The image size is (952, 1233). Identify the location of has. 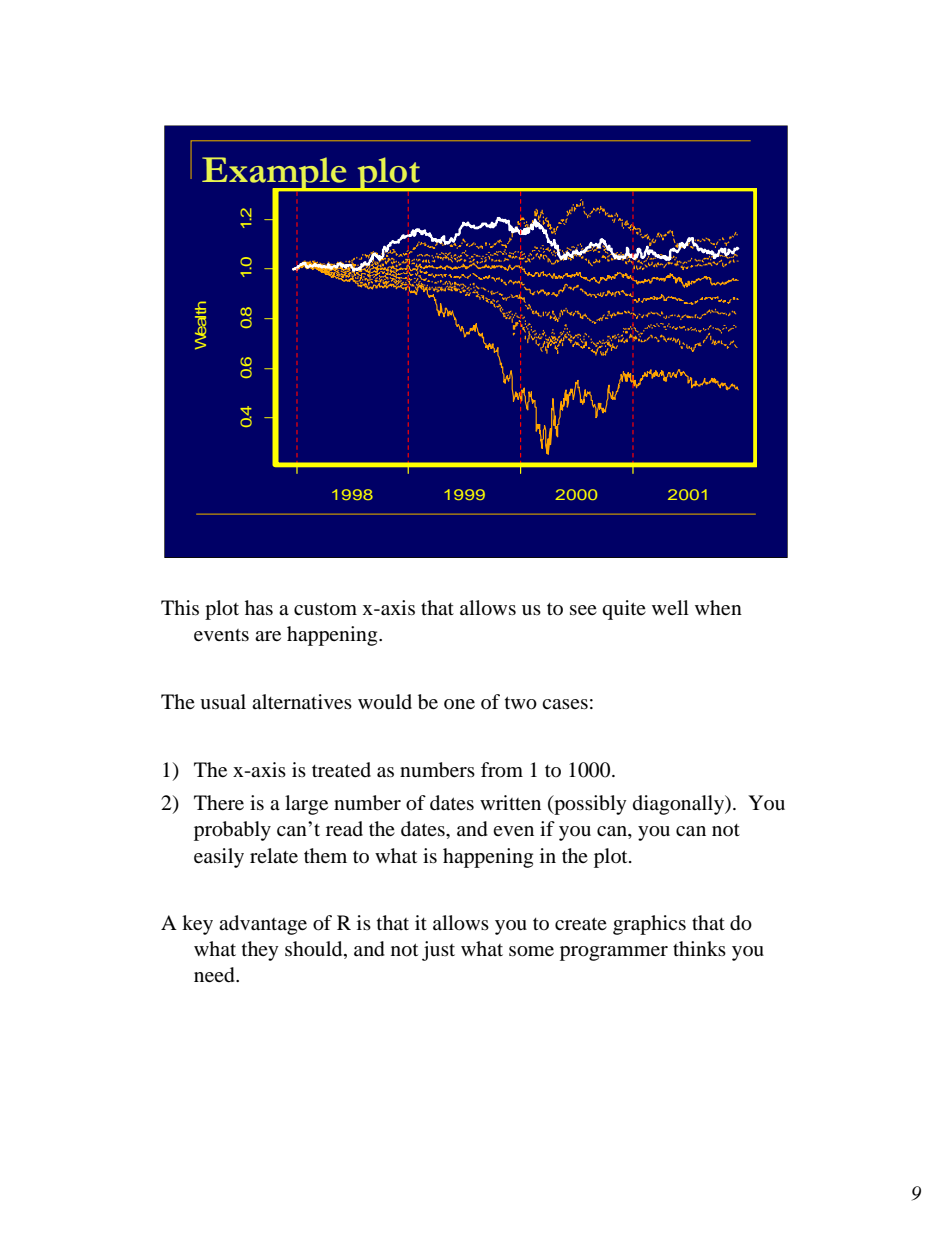
(259, 607).
